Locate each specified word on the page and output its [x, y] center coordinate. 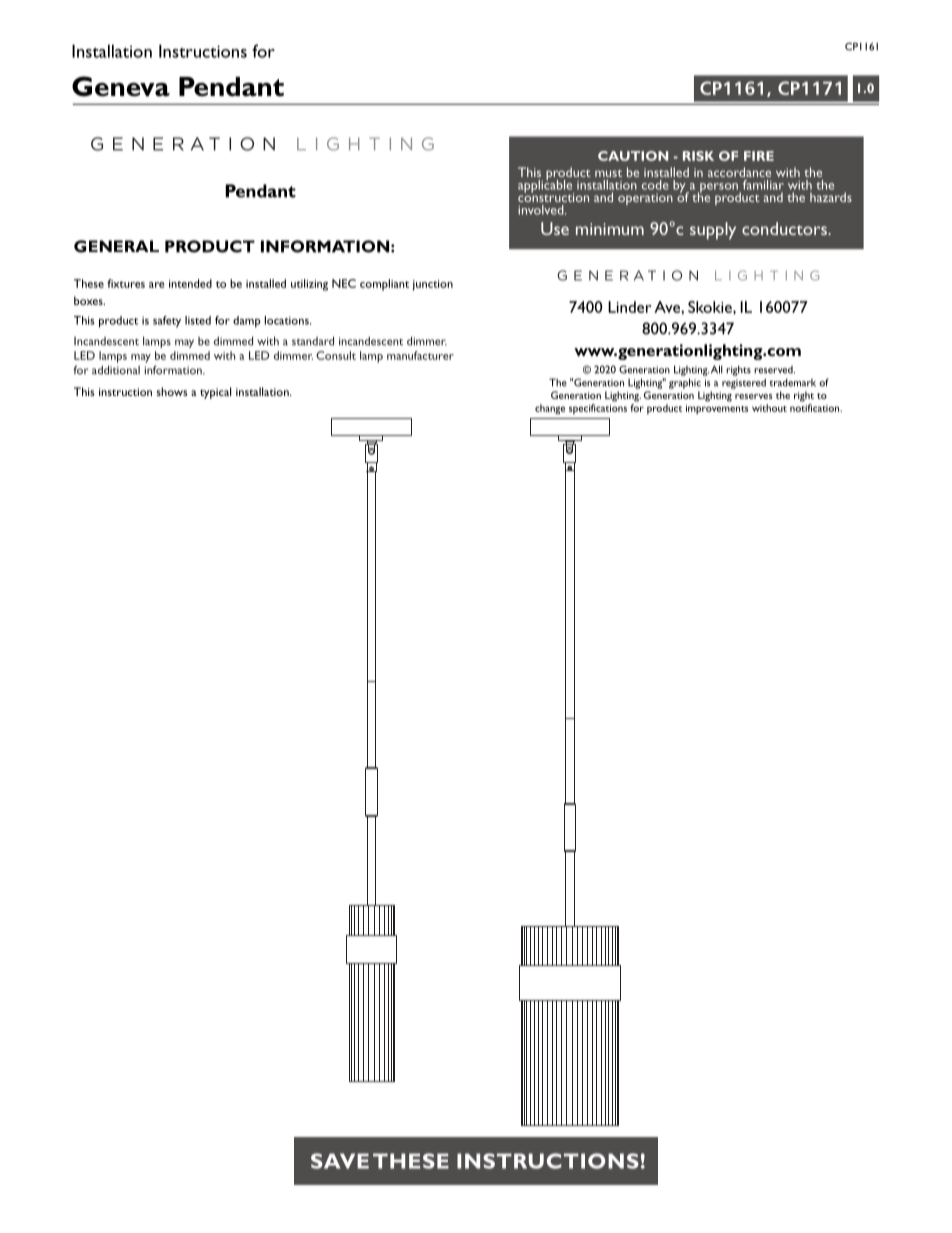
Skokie [711, 307]
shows [172, 391]
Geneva [121, 86]
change [550, 409]
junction [432, 285]
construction [553, 196]
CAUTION [633, 156]
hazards [831, 197]
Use [555, 228]
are [157, 285]
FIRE [759, 156]
